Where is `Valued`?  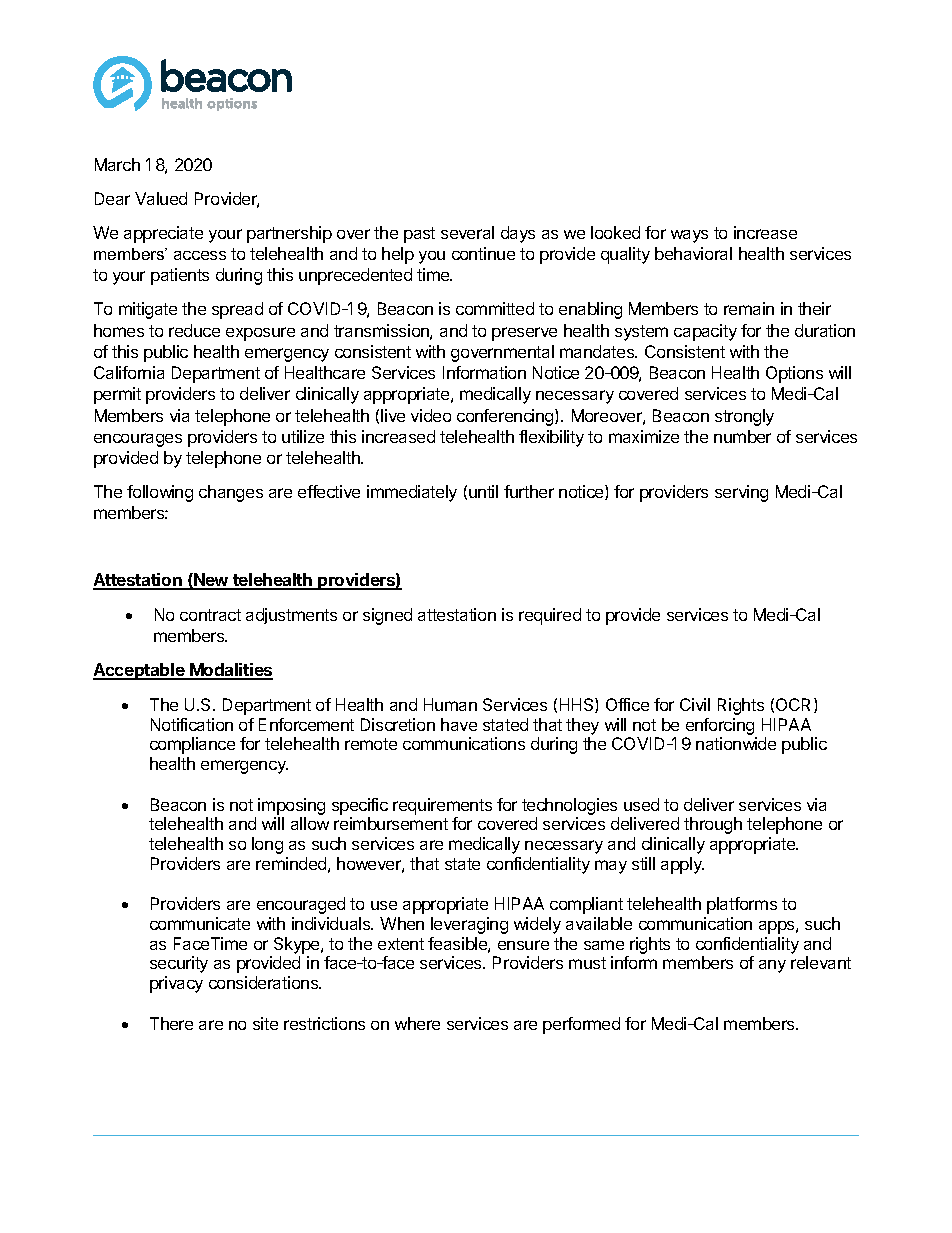
Valued is located at coordinates (161, 198).
